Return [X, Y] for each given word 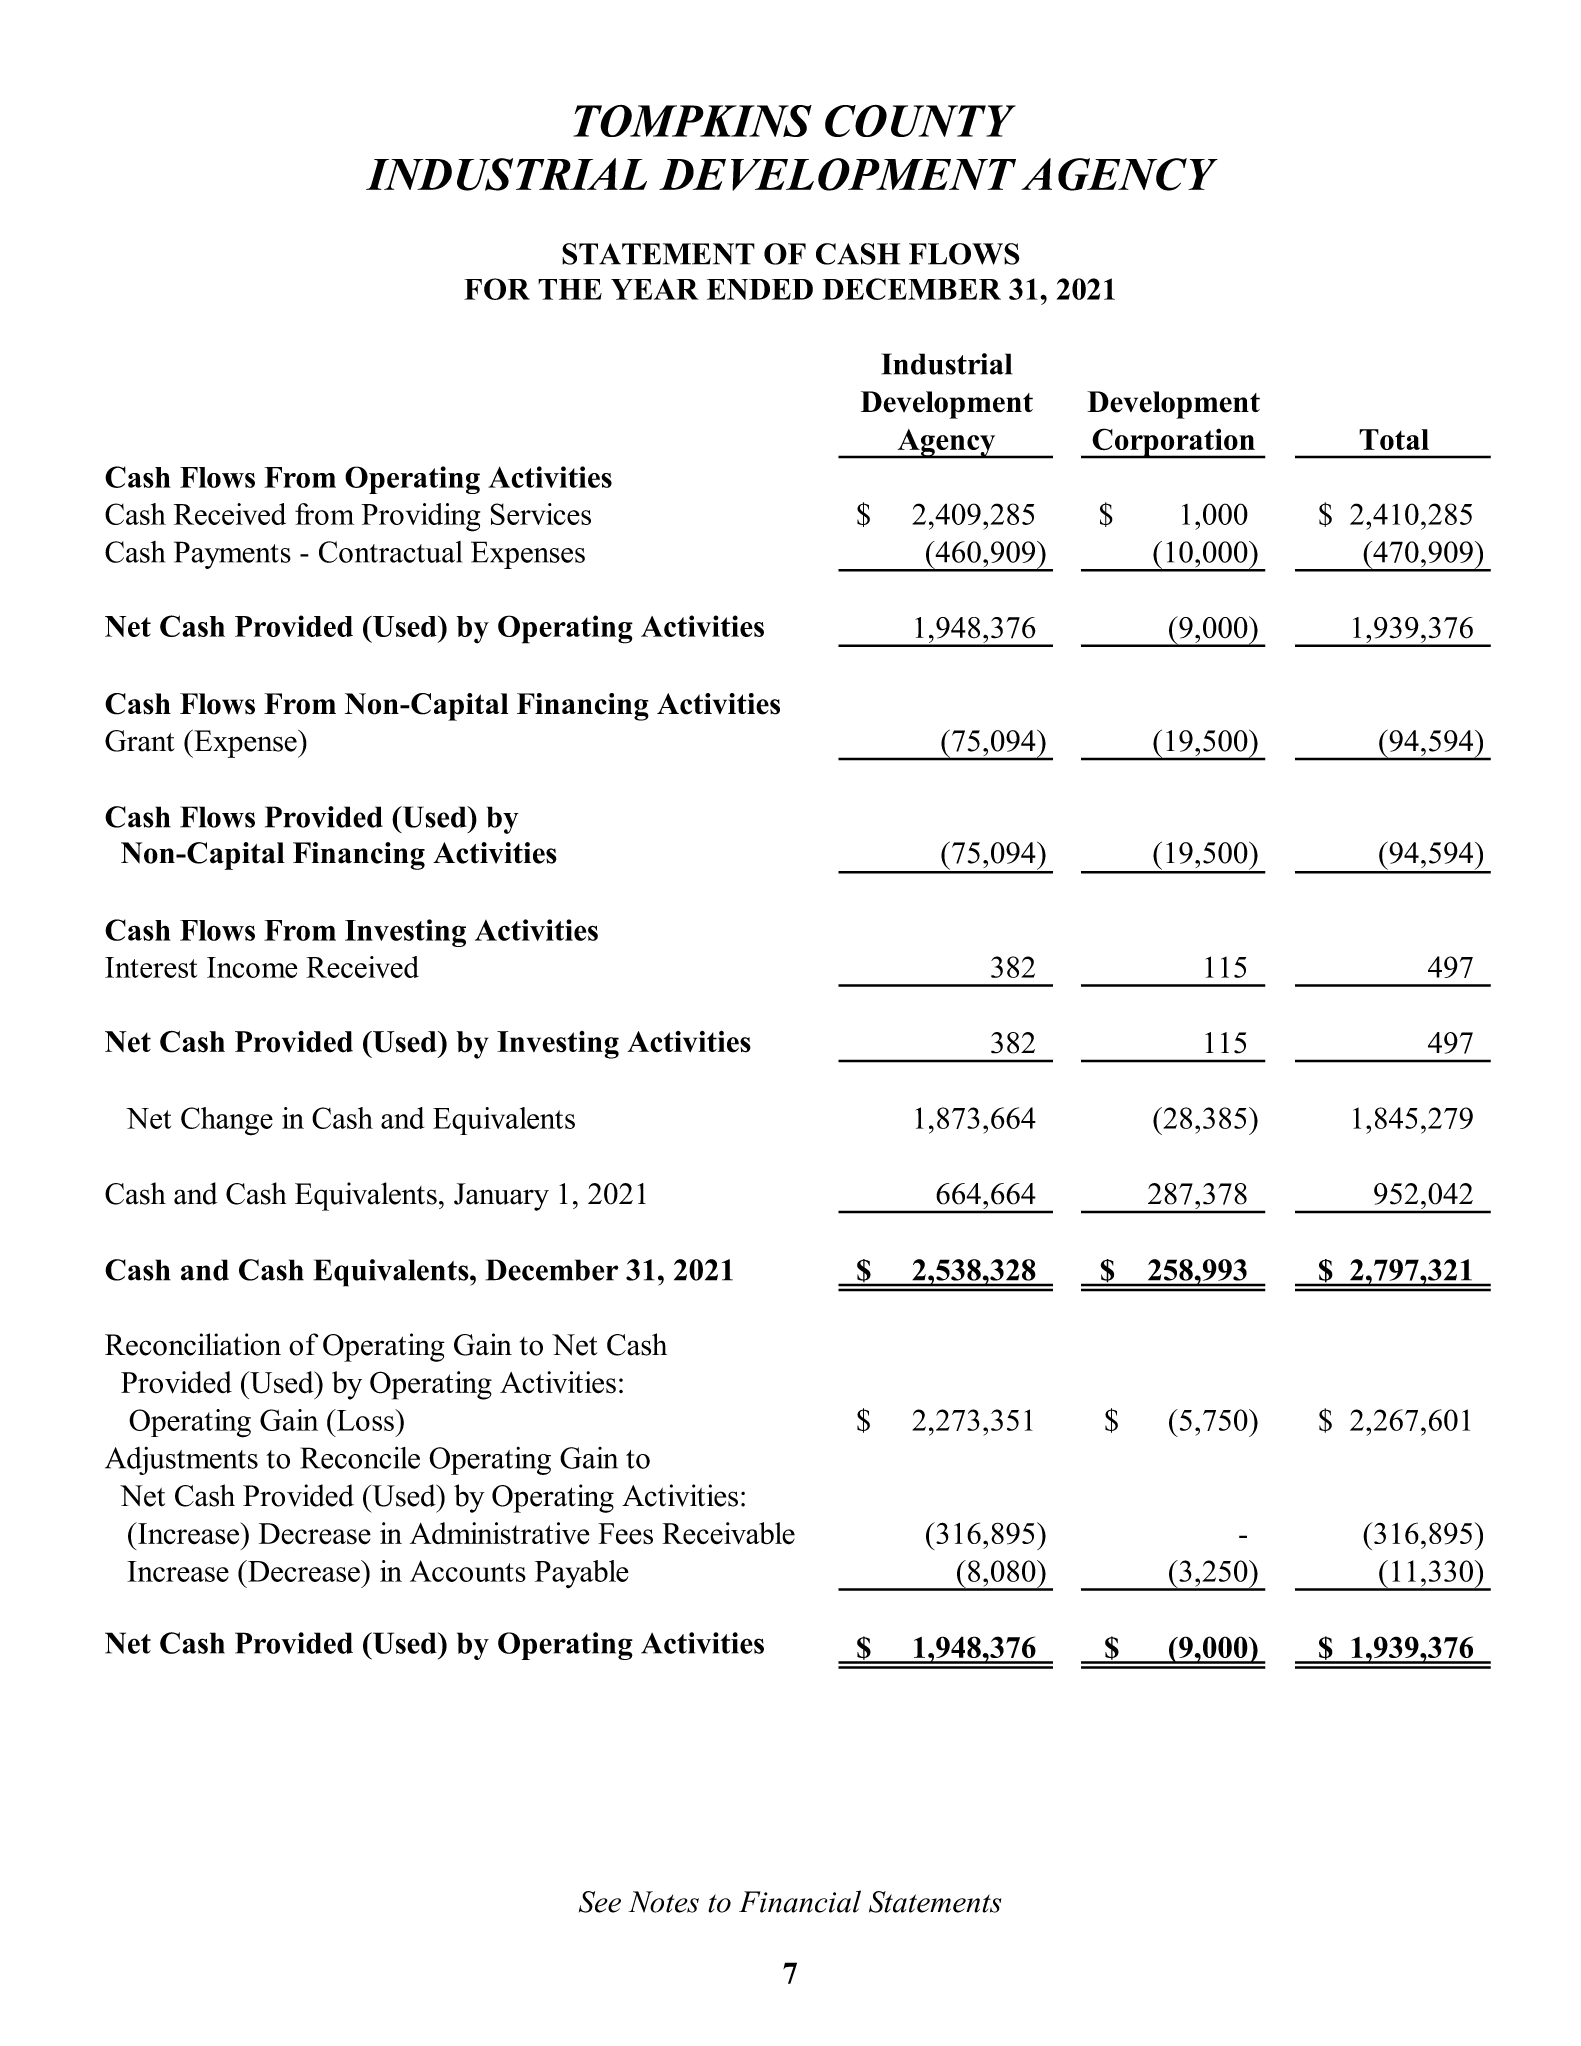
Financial [800, 1901]
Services [541, 514]
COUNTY [920, 121]
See [600, 1902]
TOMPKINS [692, 121]
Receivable [728, 1533]
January [501, 1197]
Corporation [1173, 443]
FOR [497, 289]
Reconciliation [193, 1344]
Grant [140, 741]
